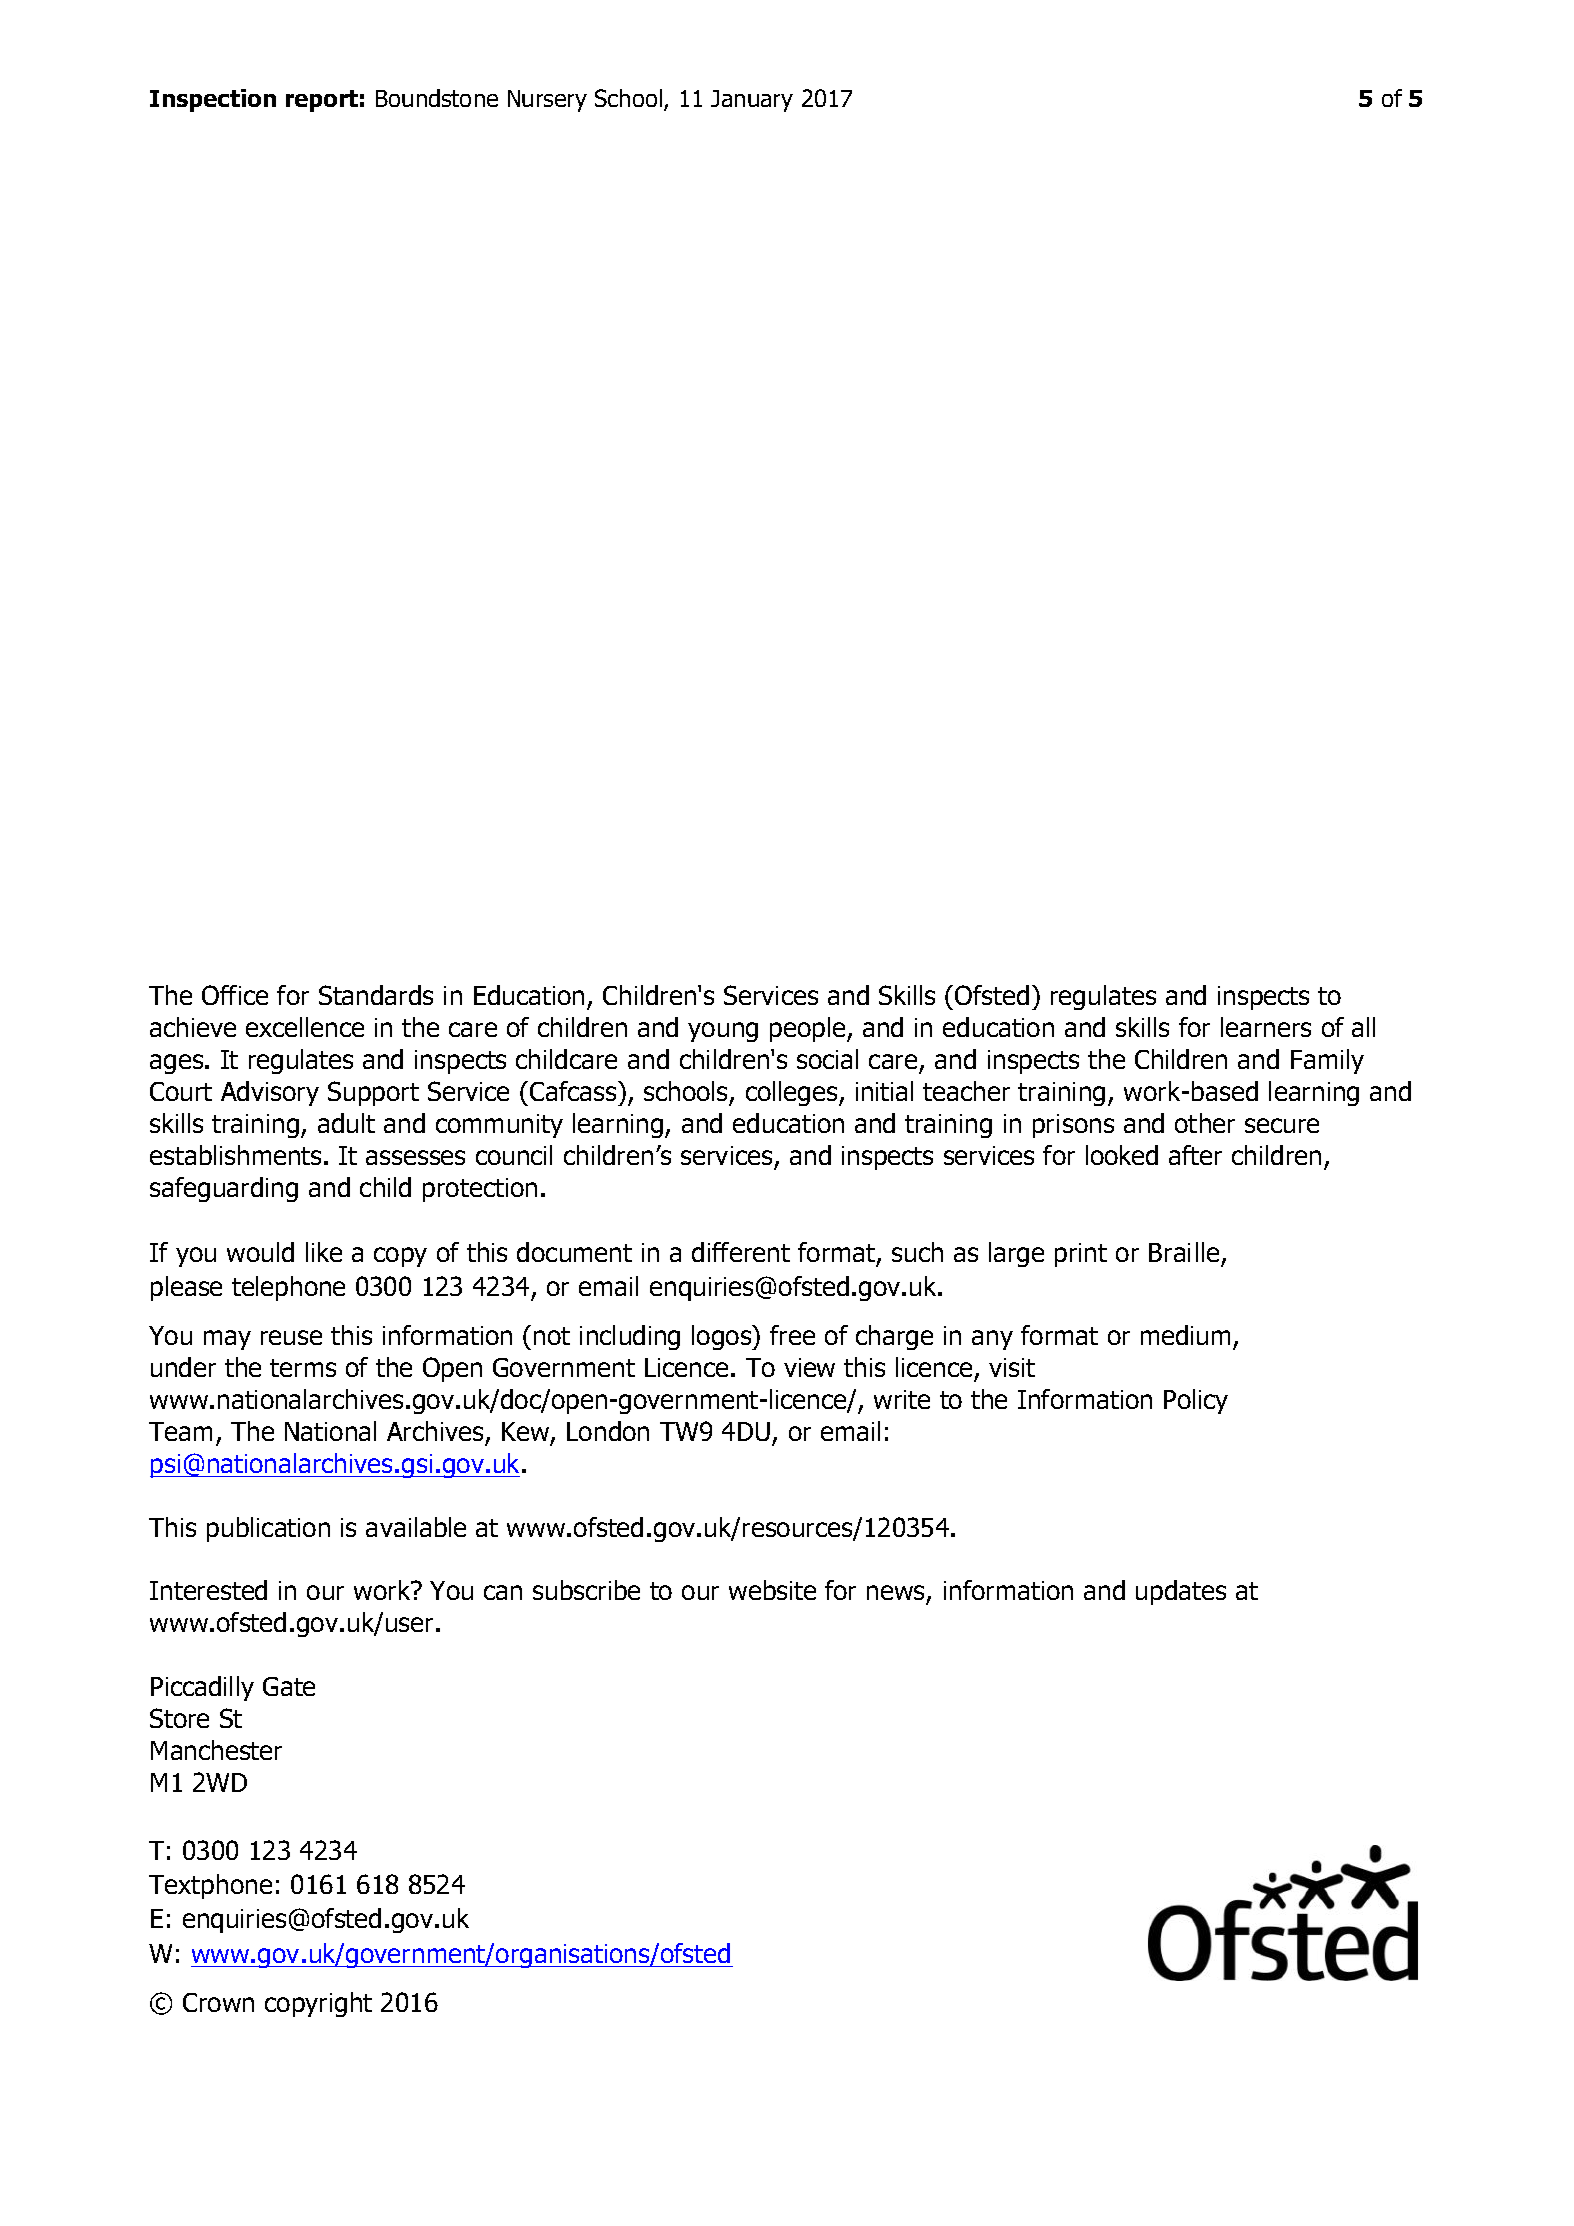  Describe the element at coordinates (1266, 1027) in the document. I see `learners` at that location.
